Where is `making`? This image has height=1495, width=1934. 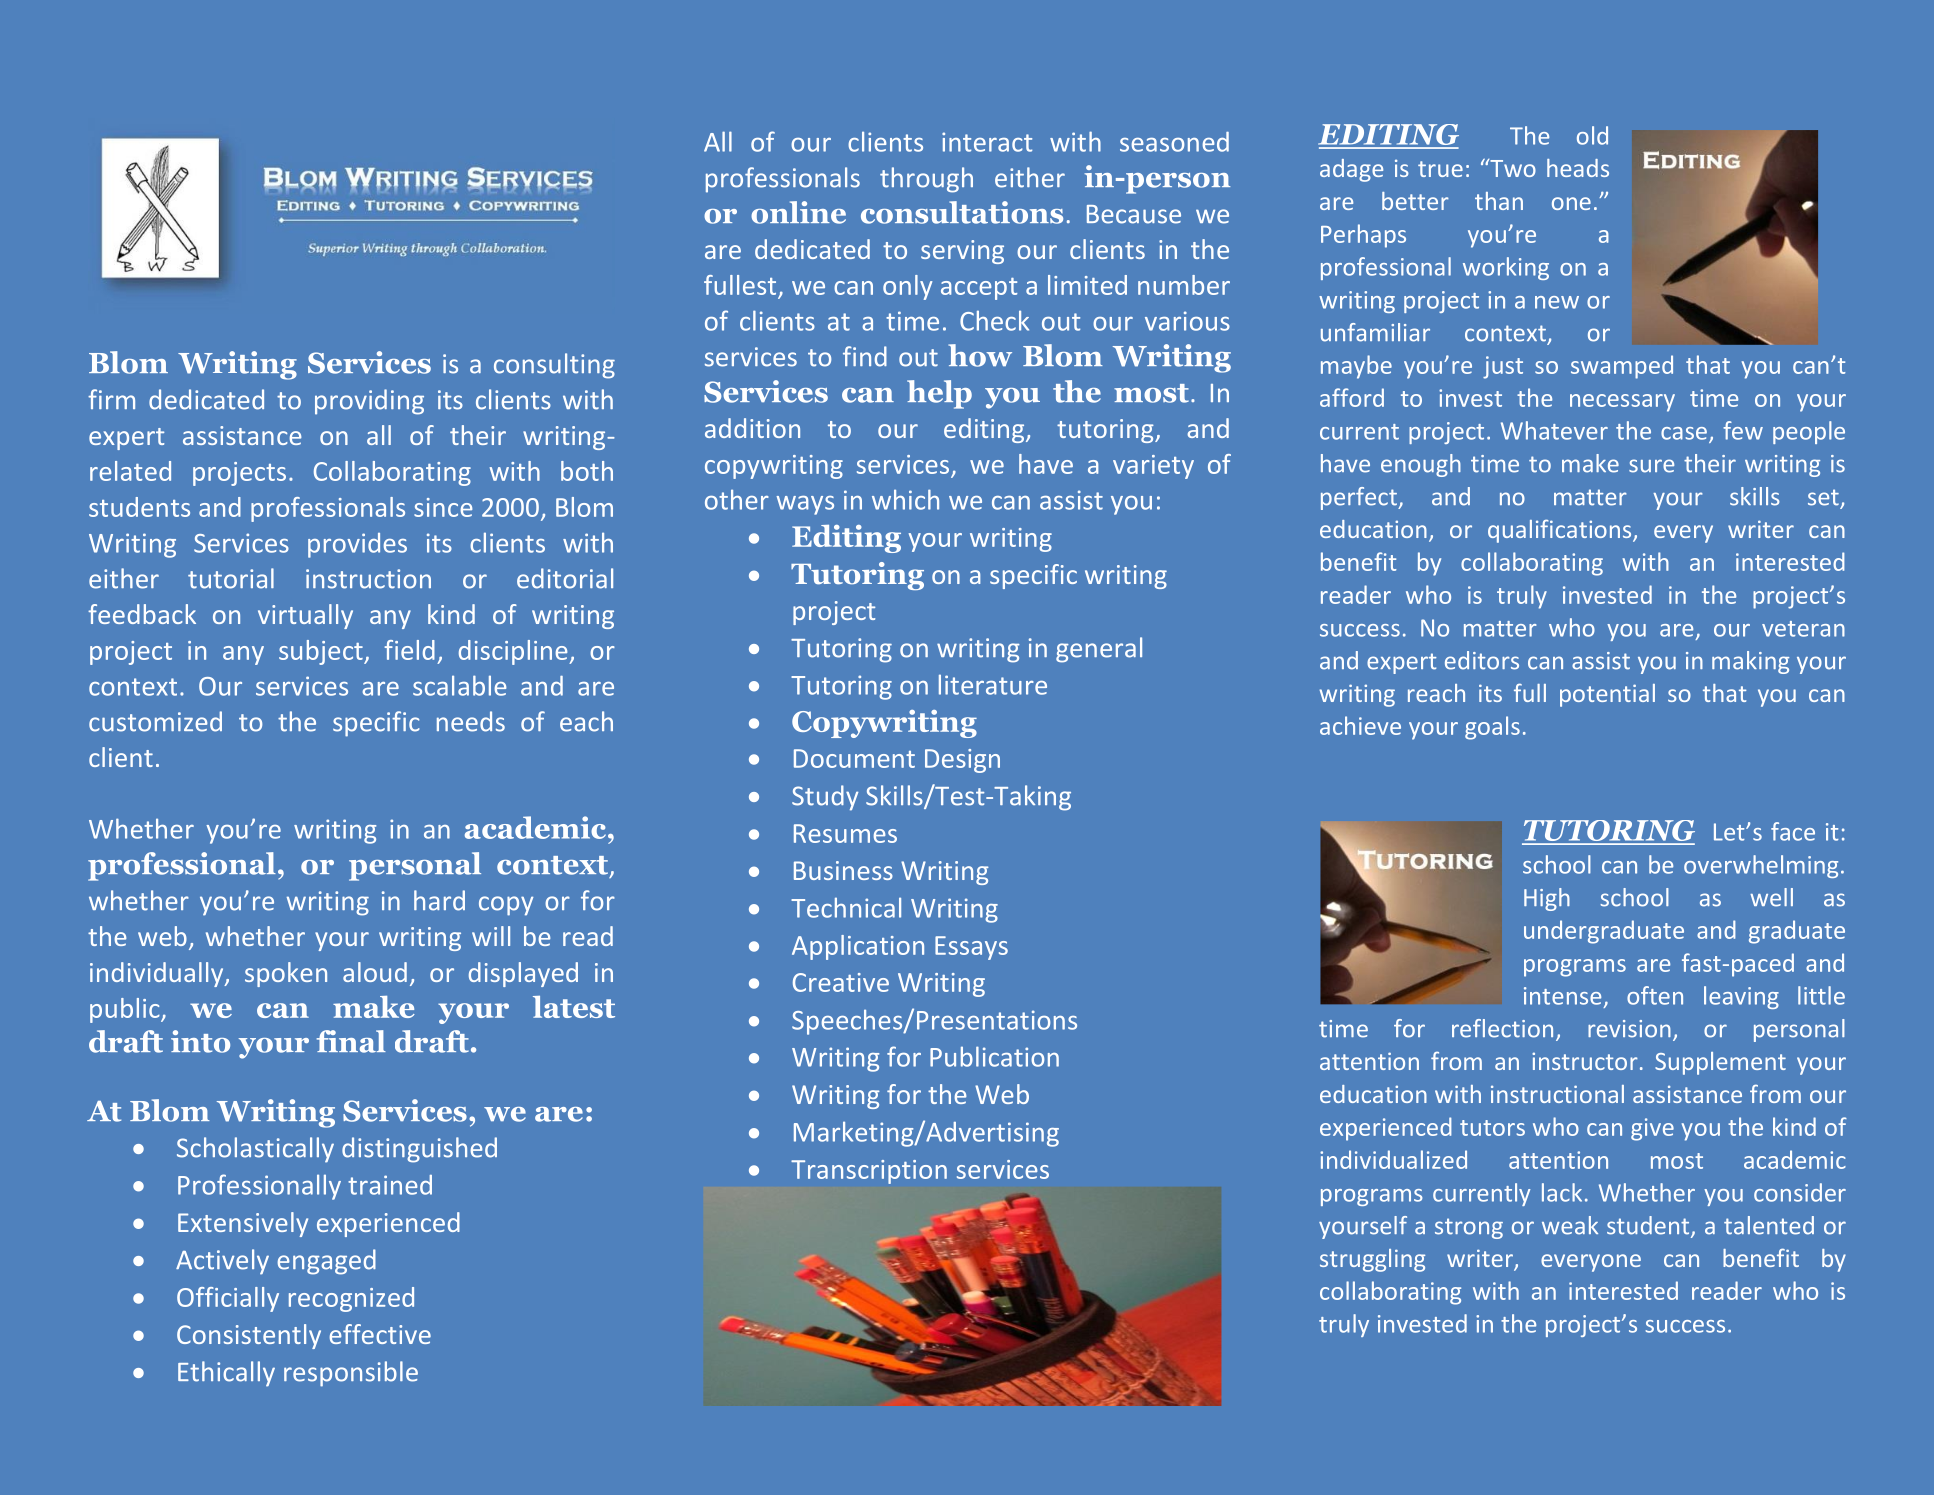
making is located at coordinates (1750, 662).
